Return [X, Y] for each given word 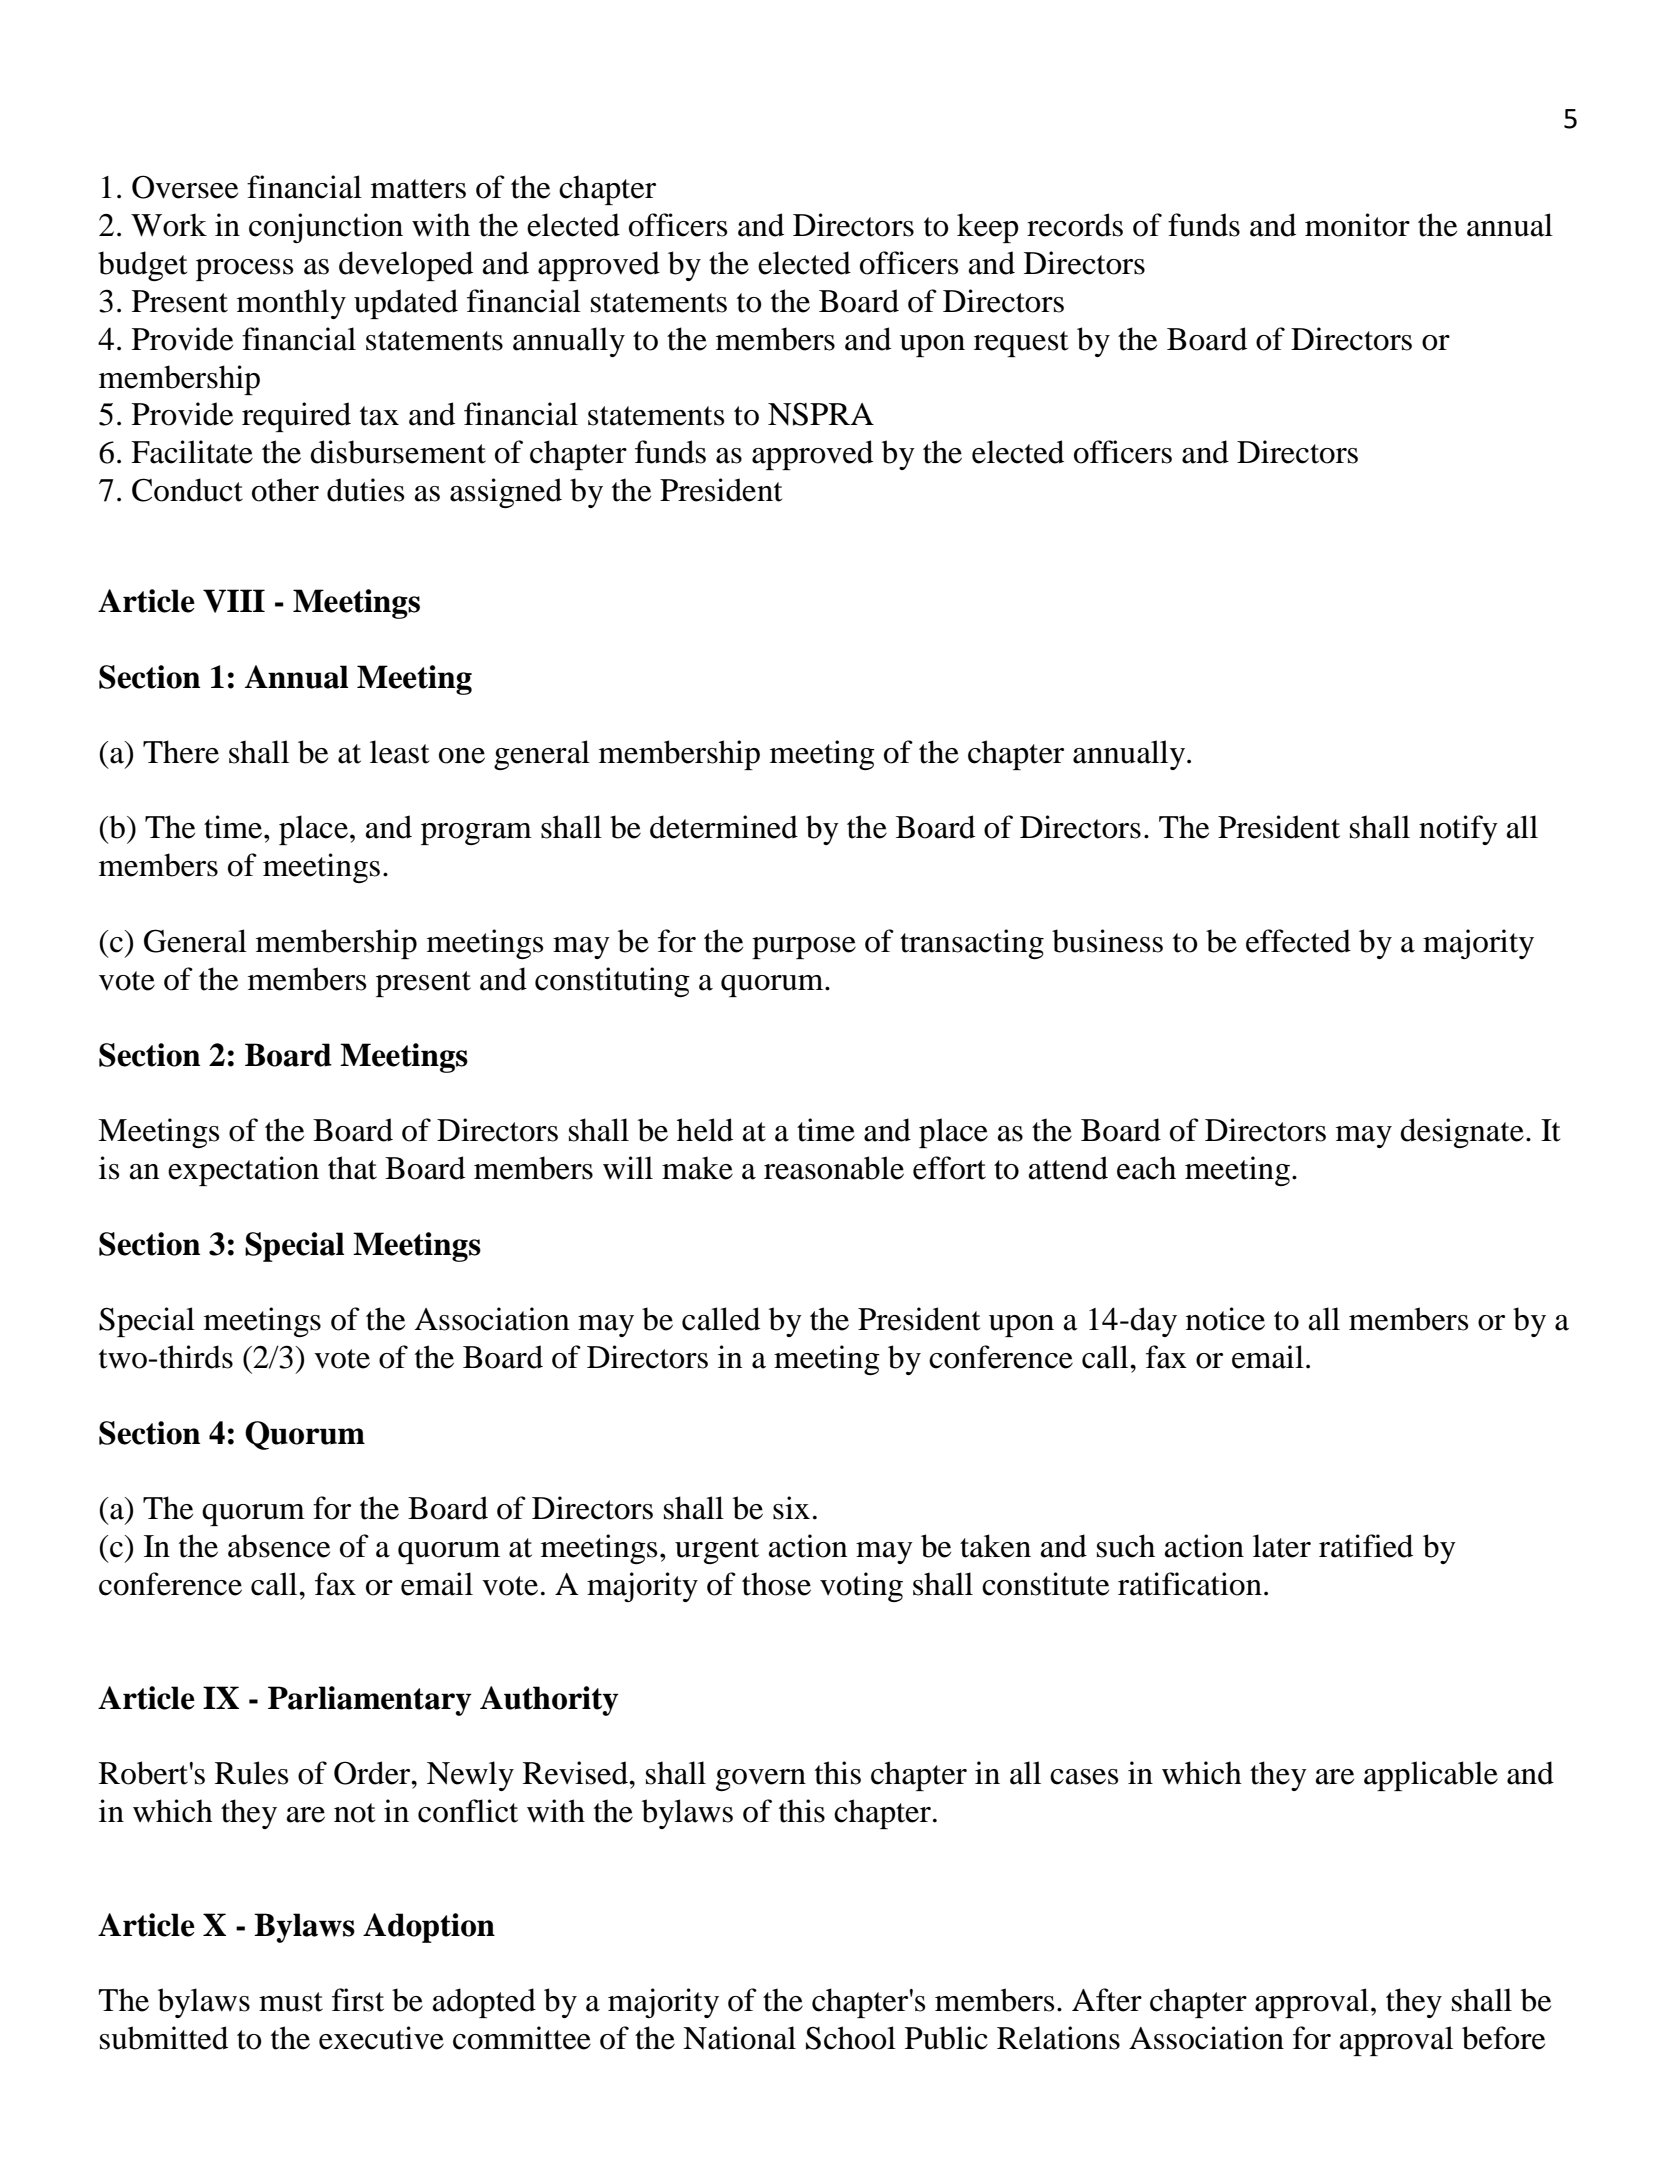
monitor [1357, 225]
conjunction [326, 228]
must [291, 2002]
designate [1462, 1133]
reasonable [834, 1168]
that [352, 1168]
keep [988, 228]
